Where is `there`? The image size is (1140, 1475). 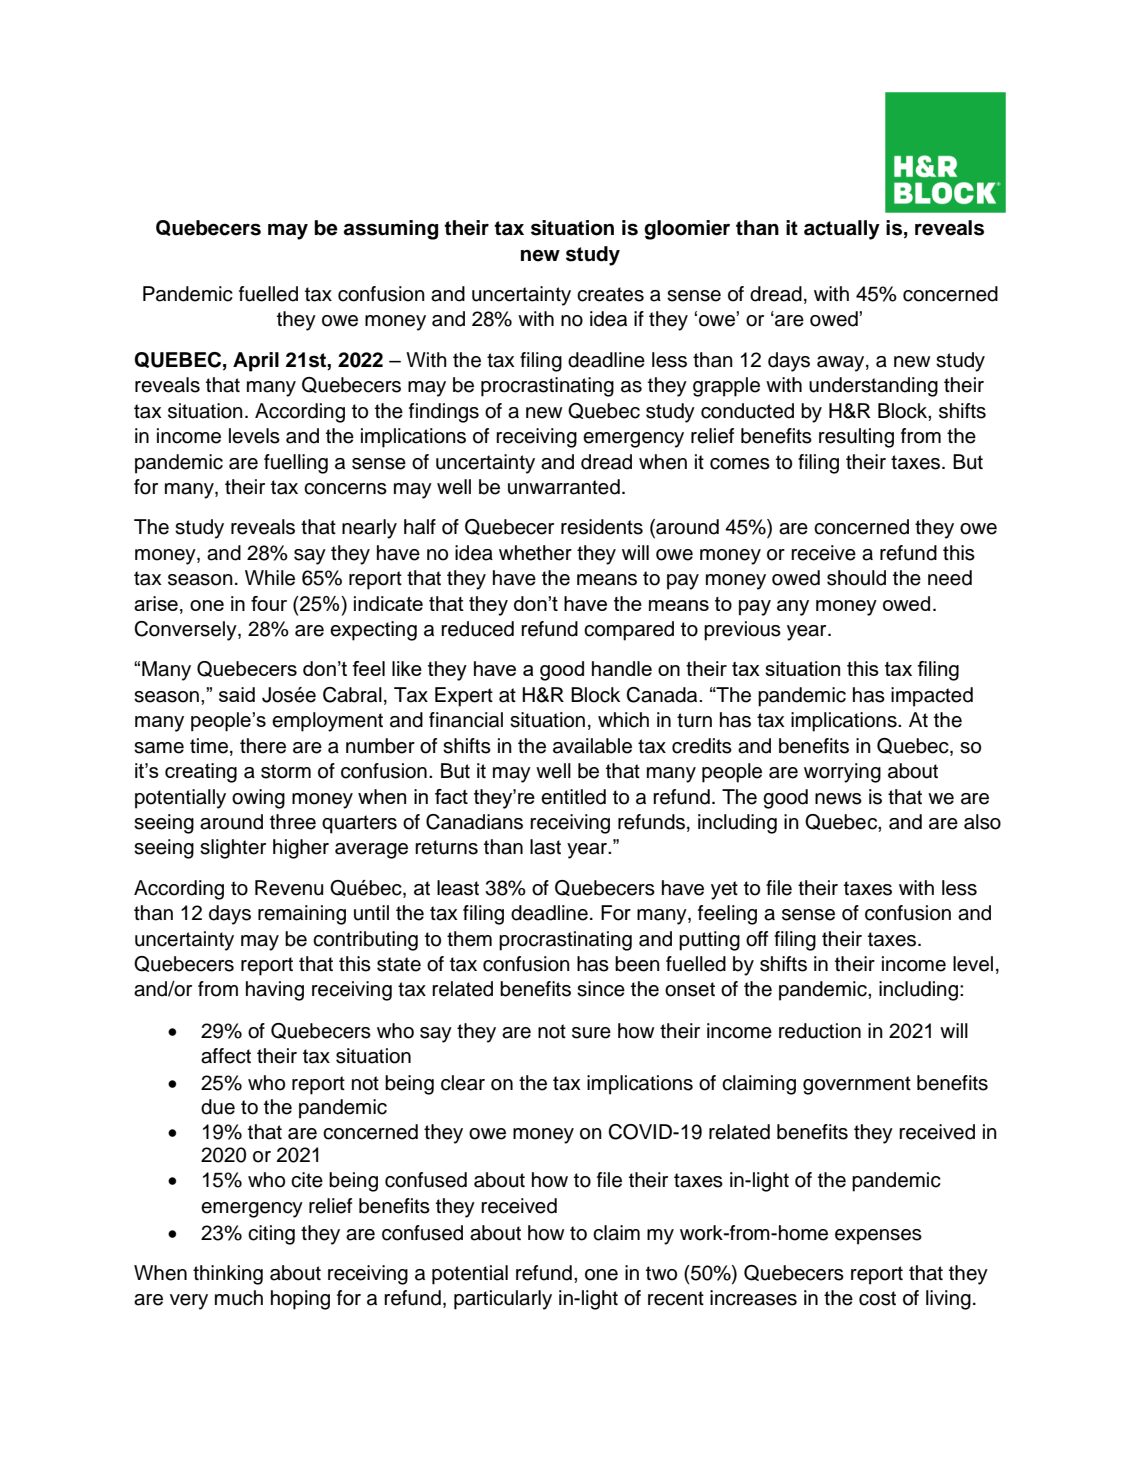
there is located at coordinates (263, 746).
